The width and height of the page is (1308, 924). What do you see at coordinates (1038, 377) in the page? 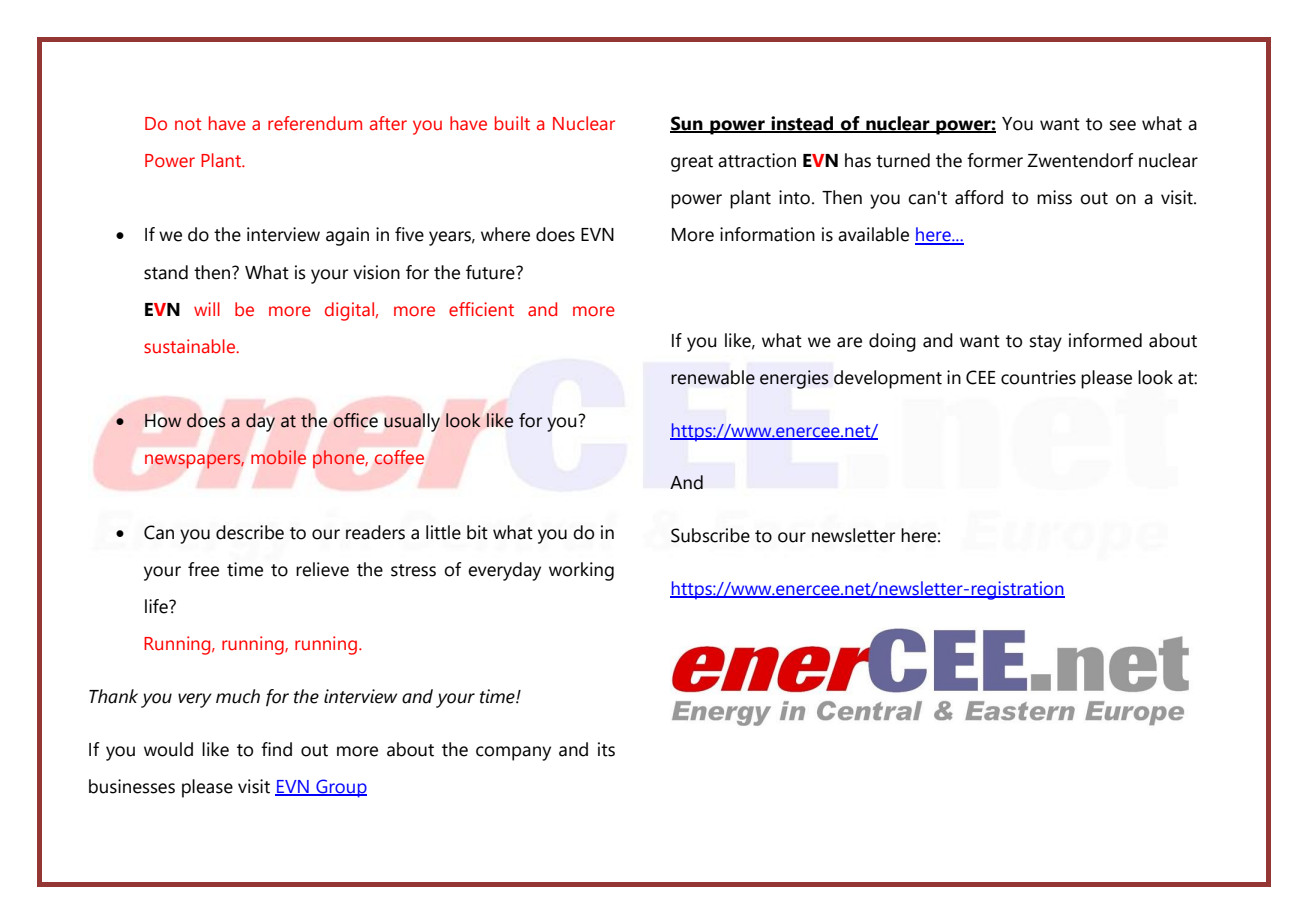
I see `countries` at bounding box center [1038, 377].
